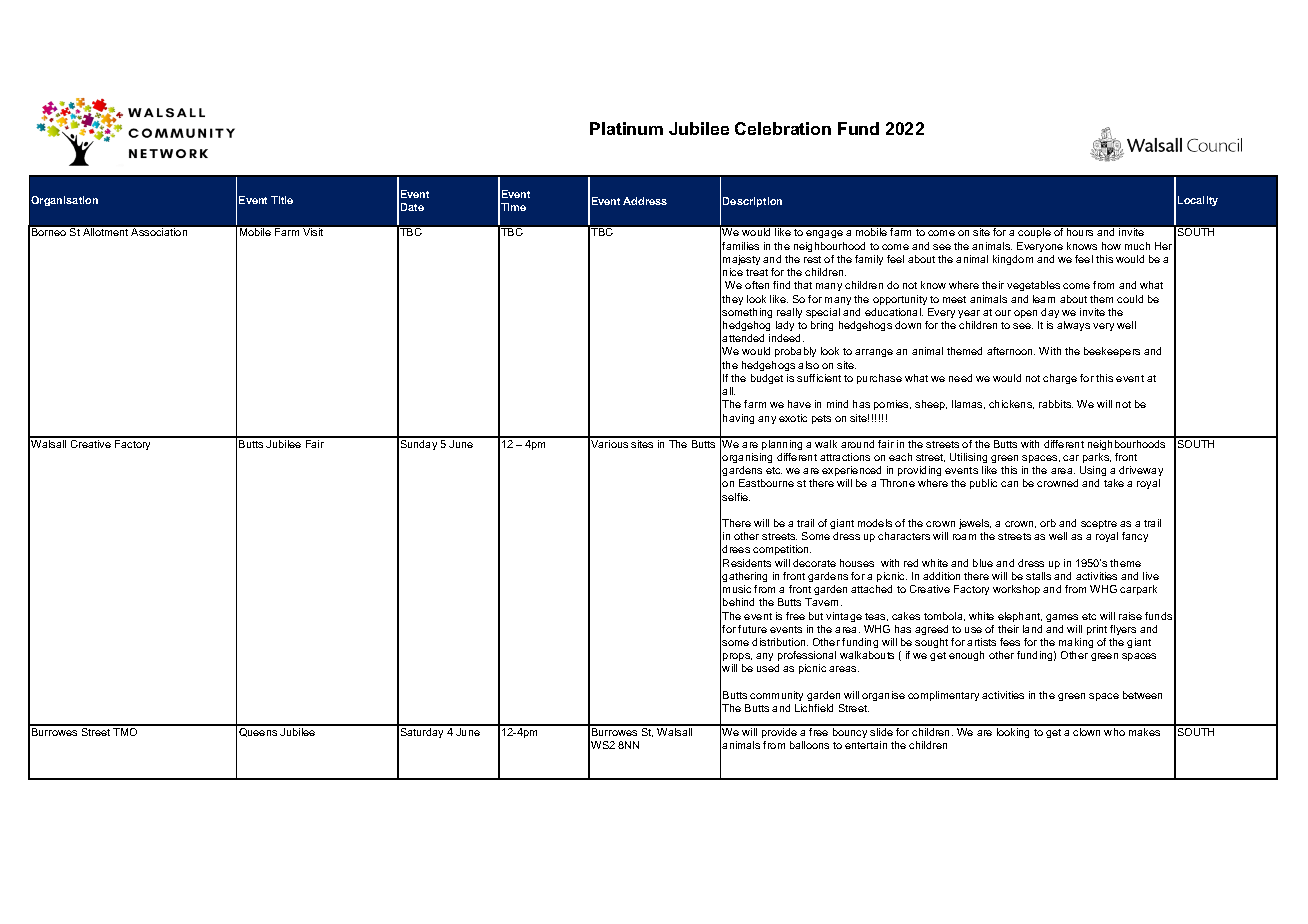 This screenshot has width=1308, height=924. I want to click on Title, so click(282, 200).
